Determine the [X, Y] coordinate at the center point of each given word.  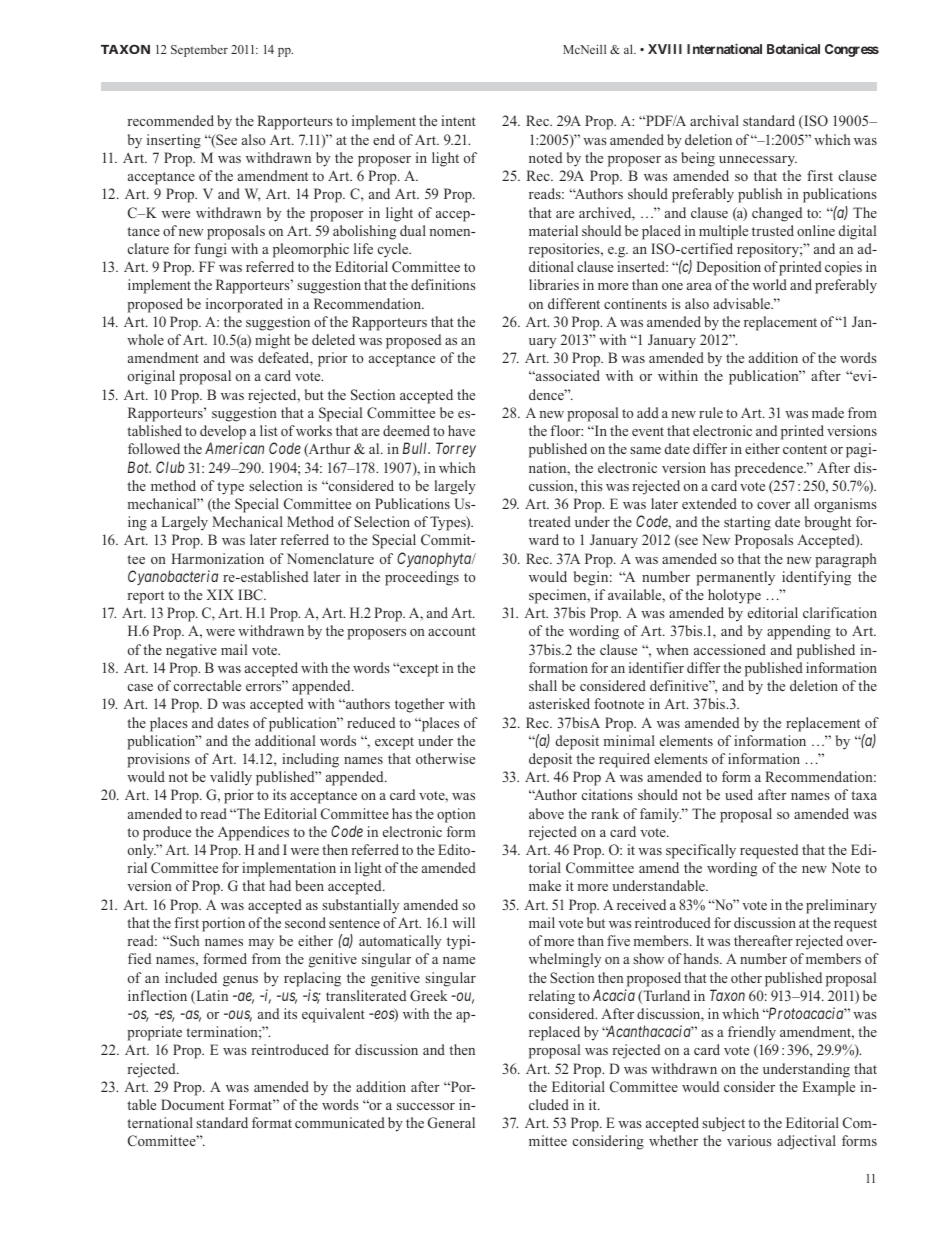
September [199, 51]
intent [458, 120]
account [452, 631]
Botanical [793, 48]
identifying [816, 578]
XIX [220, 594]
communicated [340, 1122]
